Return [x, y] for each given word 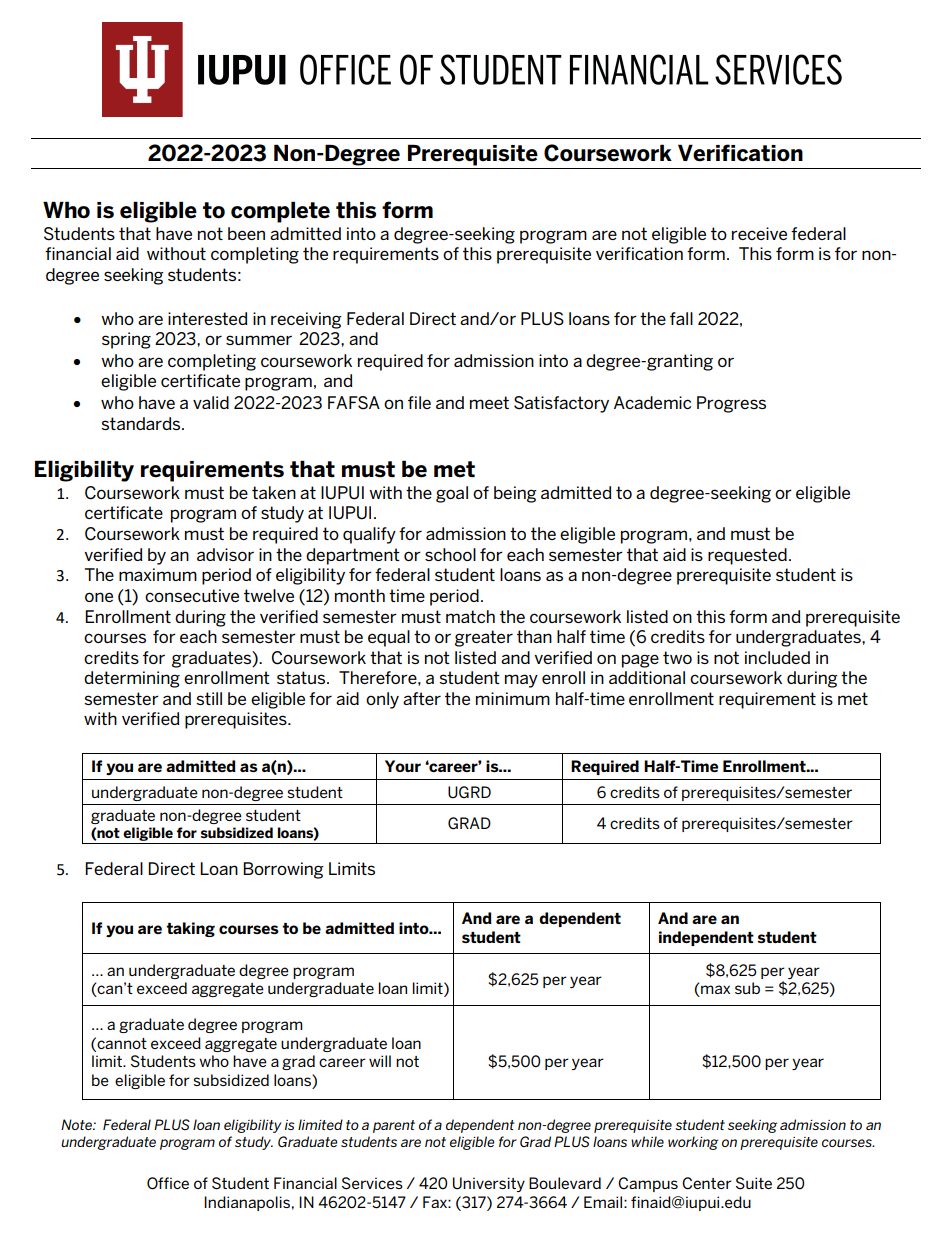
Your [403, 766]
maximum [158, 574]
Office [168, 1183]
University [489, 1184]
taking [190, 929]
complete [280, 212]
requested [747, 556]
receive [759, 233]
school [450, 554]
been [246, 233]
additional [647, 677]
